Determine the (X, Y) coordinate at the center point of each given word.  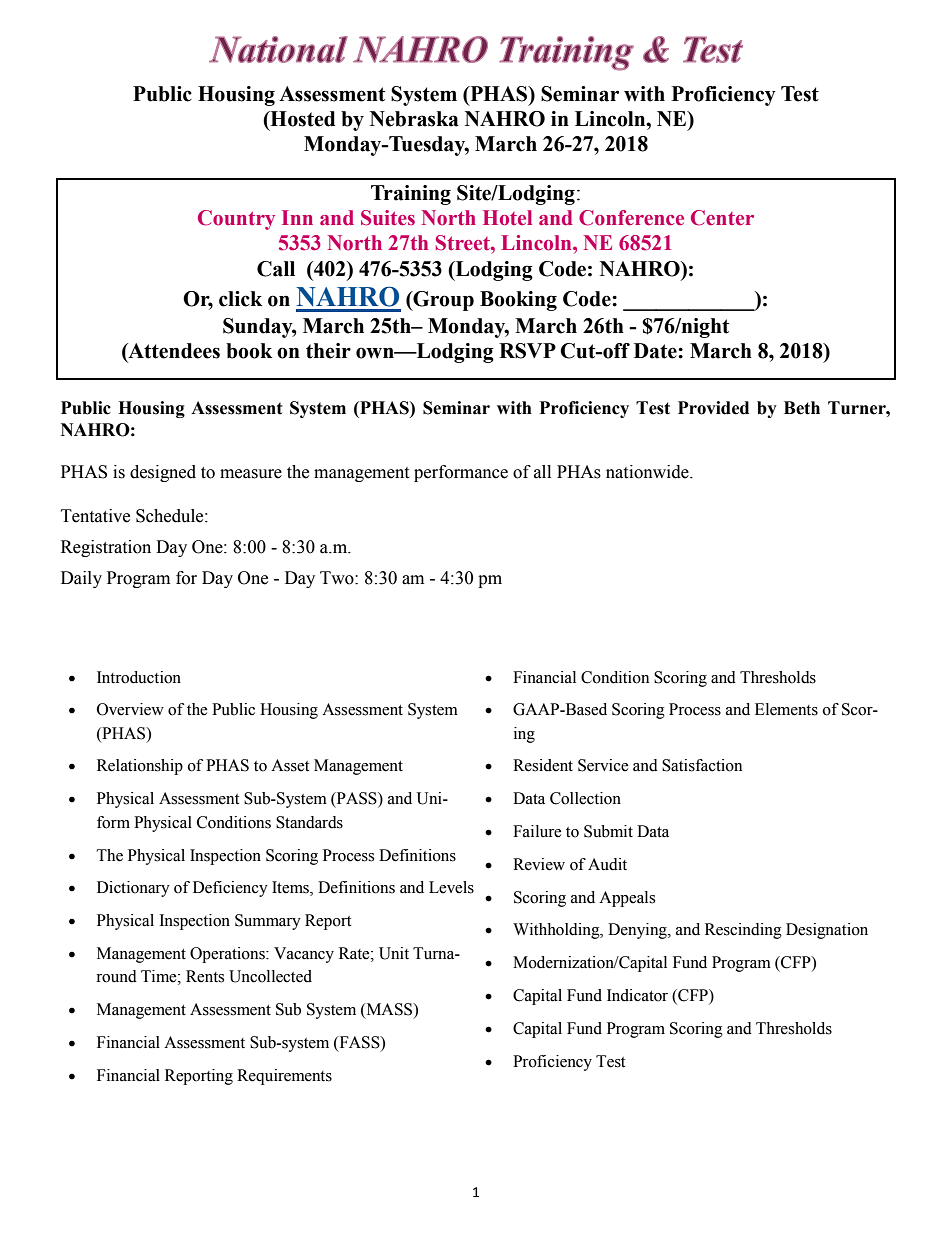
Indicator (637, 995)
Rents (205, 976)
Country (236, 220)
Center (722, 218)
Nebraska (414, 119)
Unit (394, 953)
